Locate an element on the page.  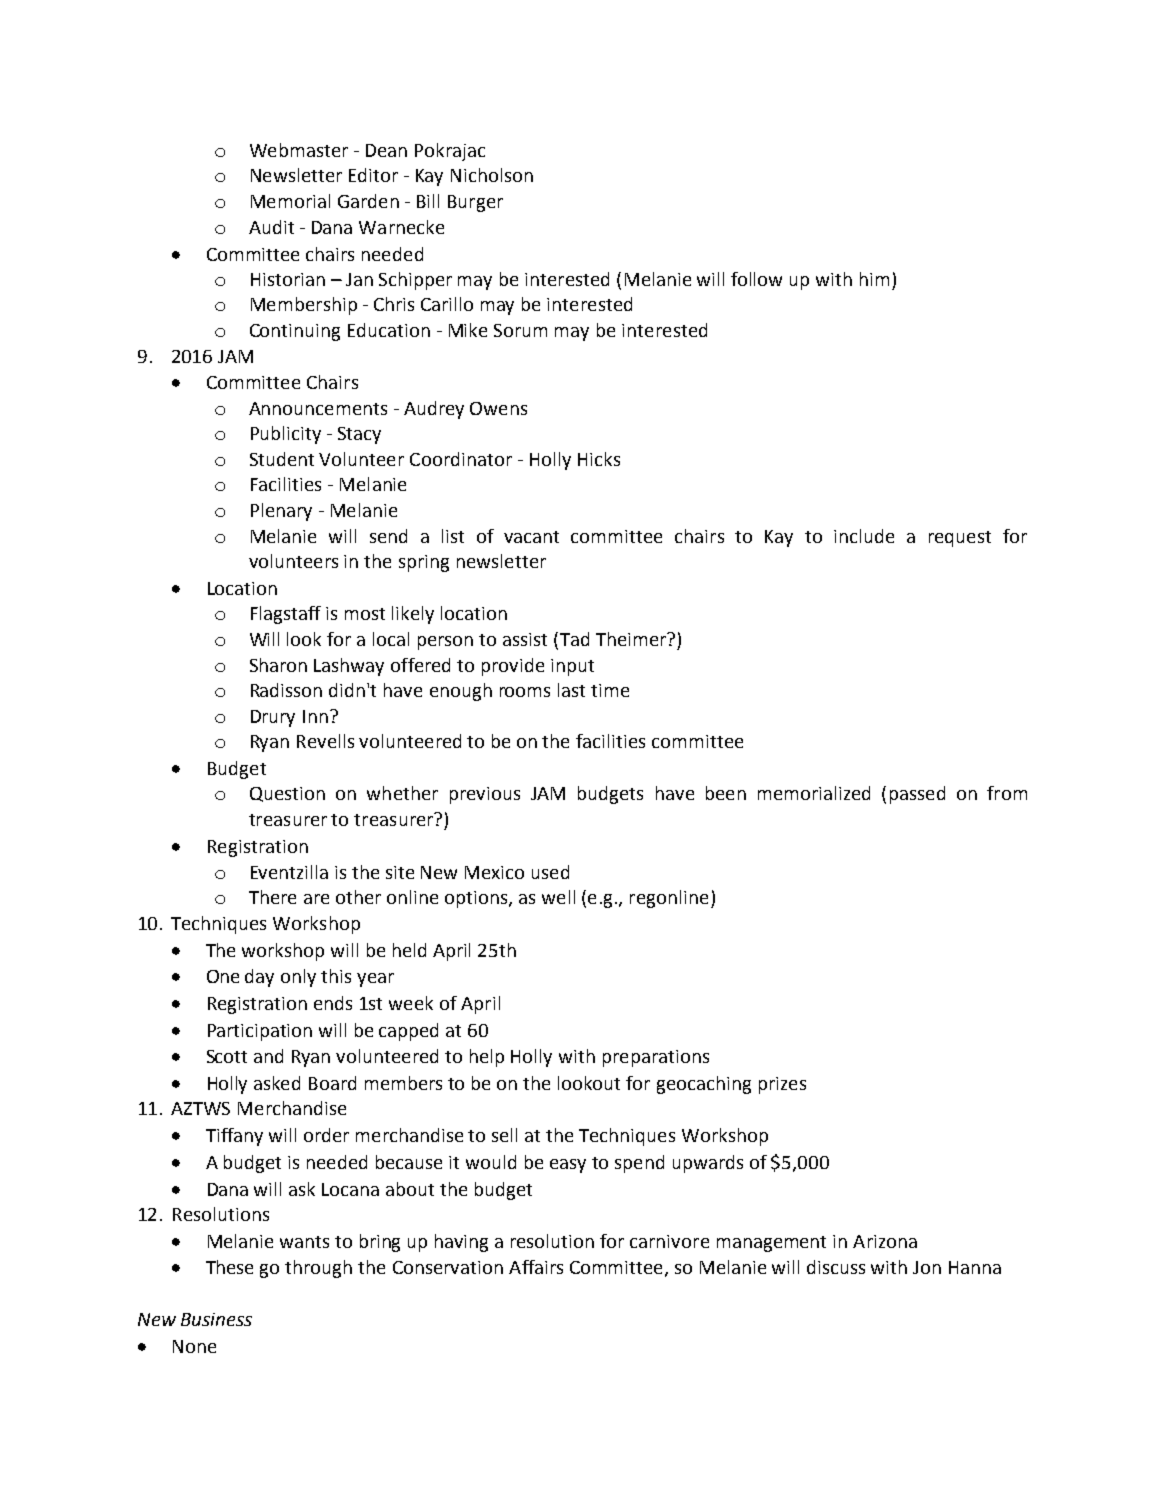
Nicholson is located at coordinates (492, 175).
